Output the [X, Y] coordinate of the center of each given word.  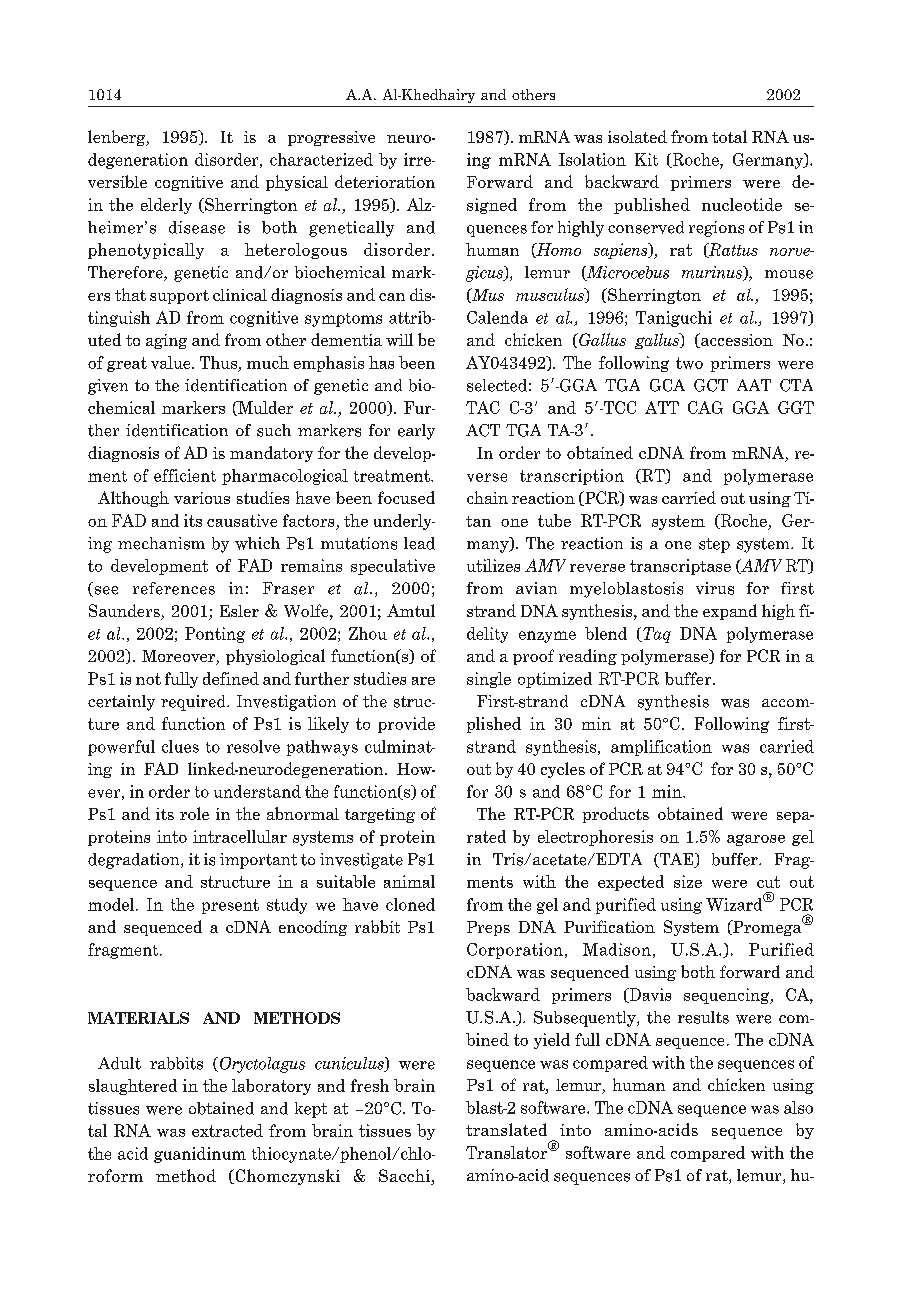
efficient [185, 475]
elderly [166, 206]
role [194, 813]
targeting [380, 815]
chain [487, 497]
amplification [661, 748]
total [729, 136]
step [714, 545]
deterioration [385, 181]
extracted [227, 1130]
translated [506, 1129]
